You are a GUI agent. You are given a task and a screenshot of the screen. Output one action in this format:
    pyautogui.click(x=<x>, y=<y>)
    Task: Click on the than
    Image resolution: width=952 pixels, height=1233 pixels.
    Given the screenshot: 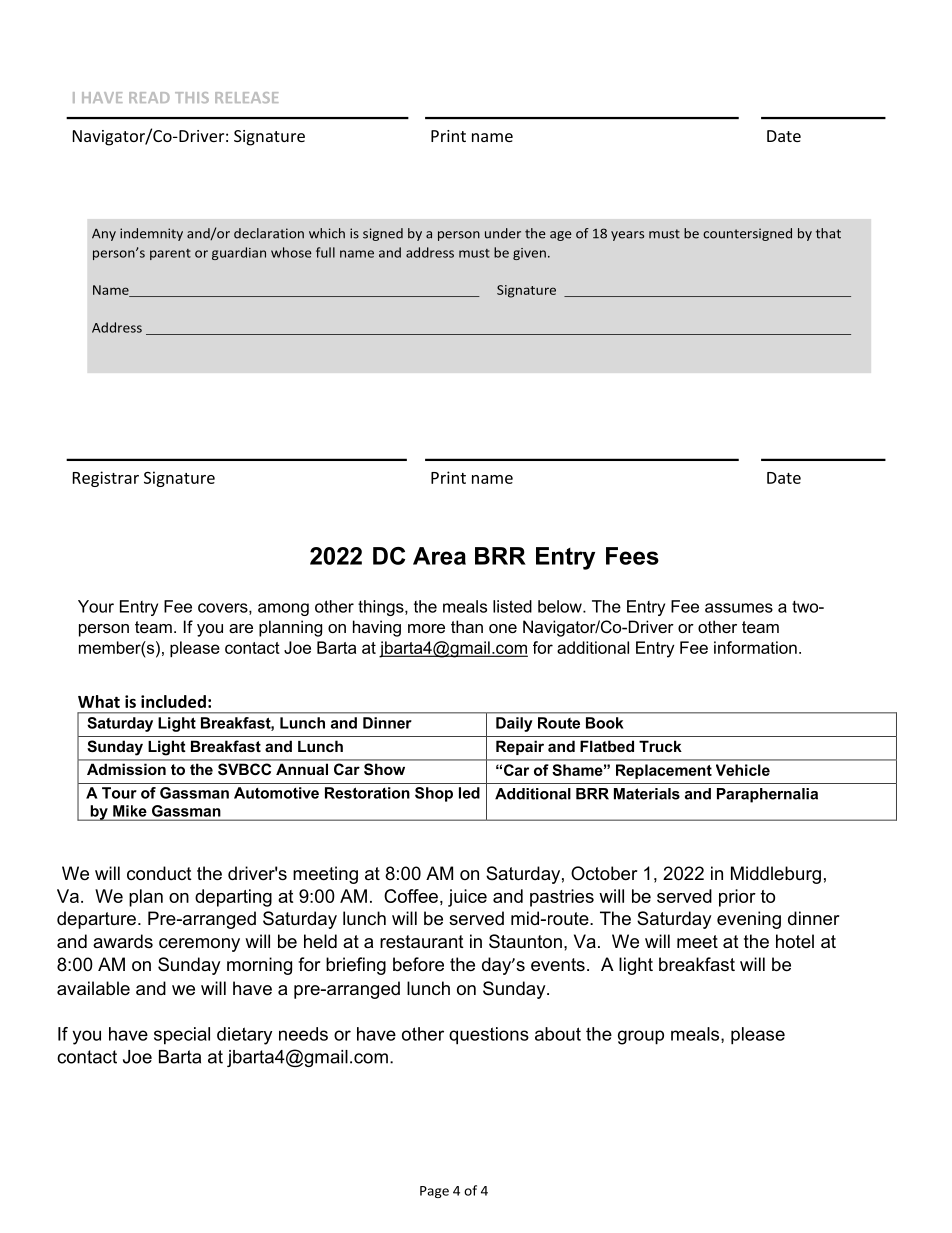 What is the action you would take?
    pyautogui.click(x=467, y=626)
